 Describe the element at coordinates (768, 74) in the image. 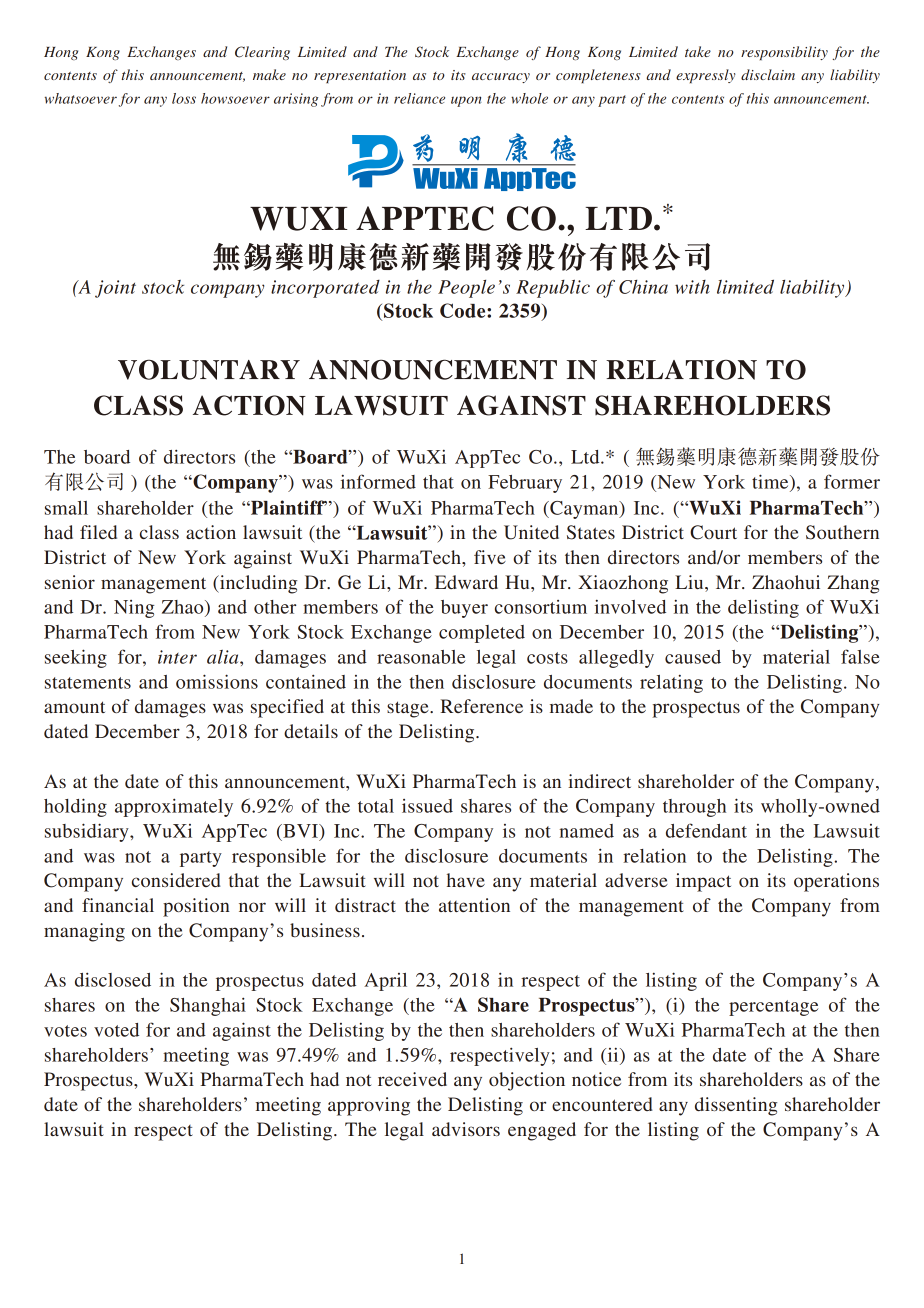

I see `disclaim` at that location.
